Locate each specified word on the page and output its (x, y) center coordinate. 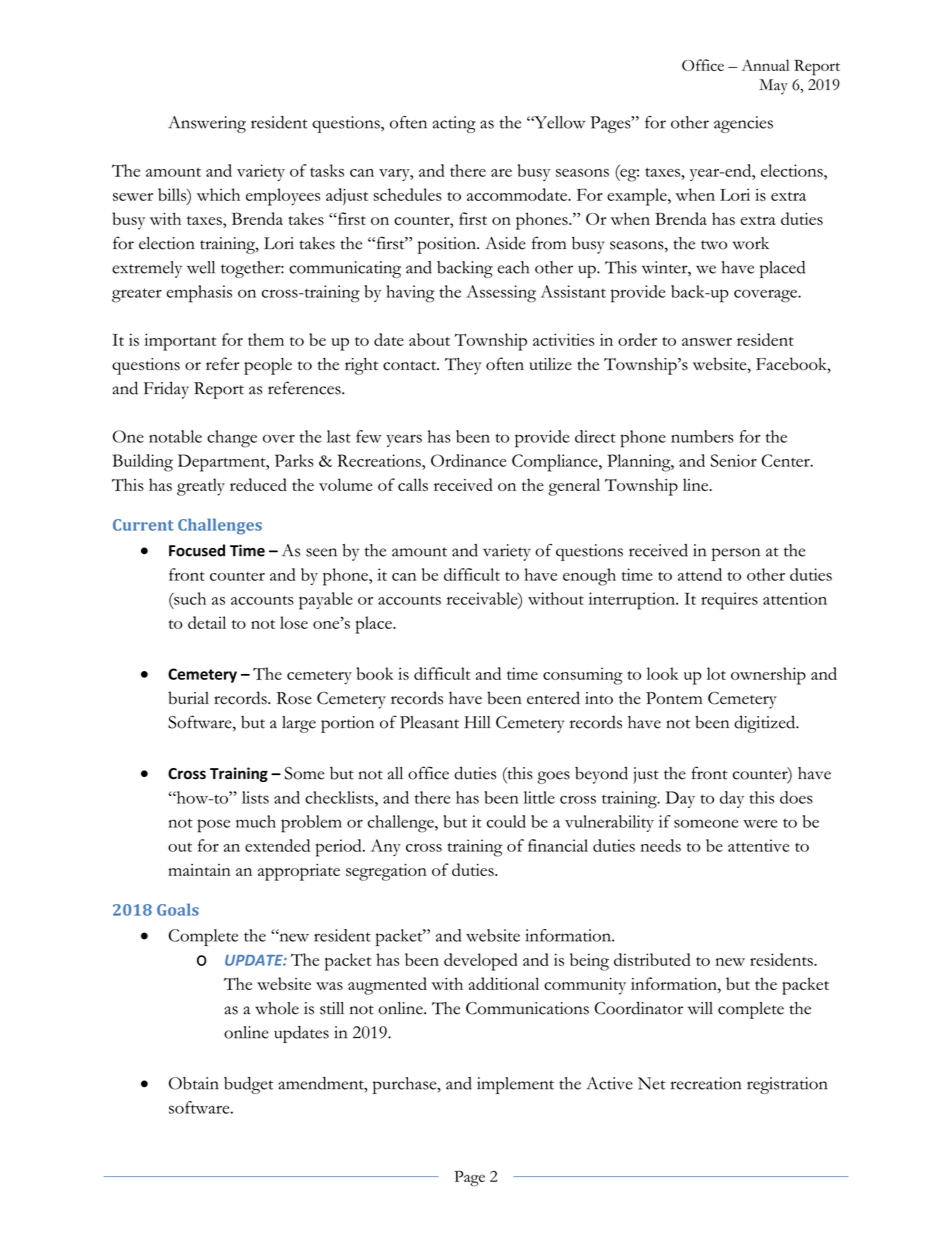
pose (213, 826)
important (180, 342)
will (700, 1008)
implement (515, 1085)
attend (700, 574)
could (506, 821)
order (637, 339)
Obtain (194, 1083)
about (429, 339)
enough (589, 577)
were (760, 823)
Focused (197, 550)
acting (454, 124)
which (218, 194)
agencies (743, 124)
